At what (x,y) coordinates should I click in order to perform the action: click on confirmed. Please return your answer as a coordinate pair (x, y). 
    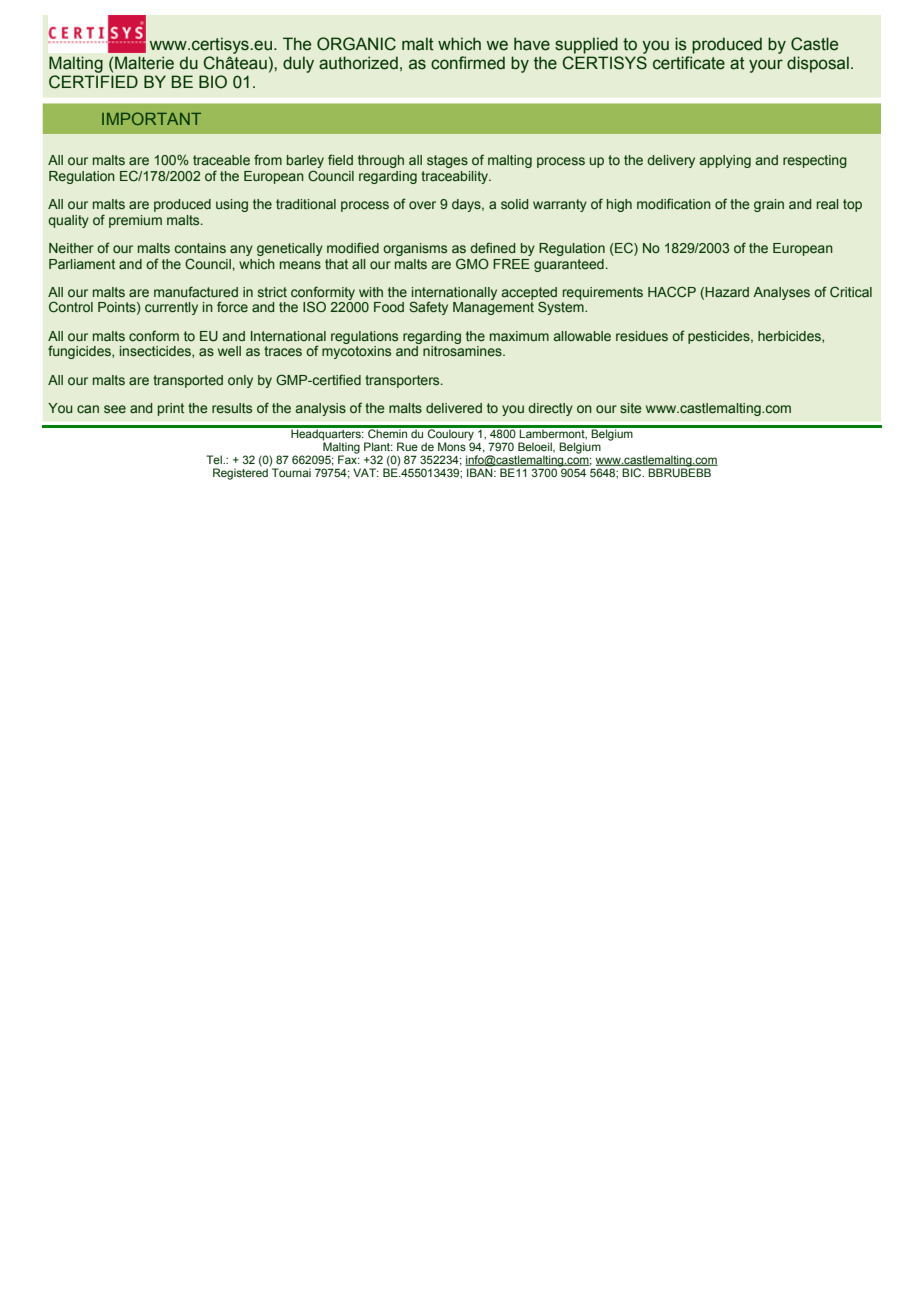
    Looking at the image, I should click on (468, 63).
